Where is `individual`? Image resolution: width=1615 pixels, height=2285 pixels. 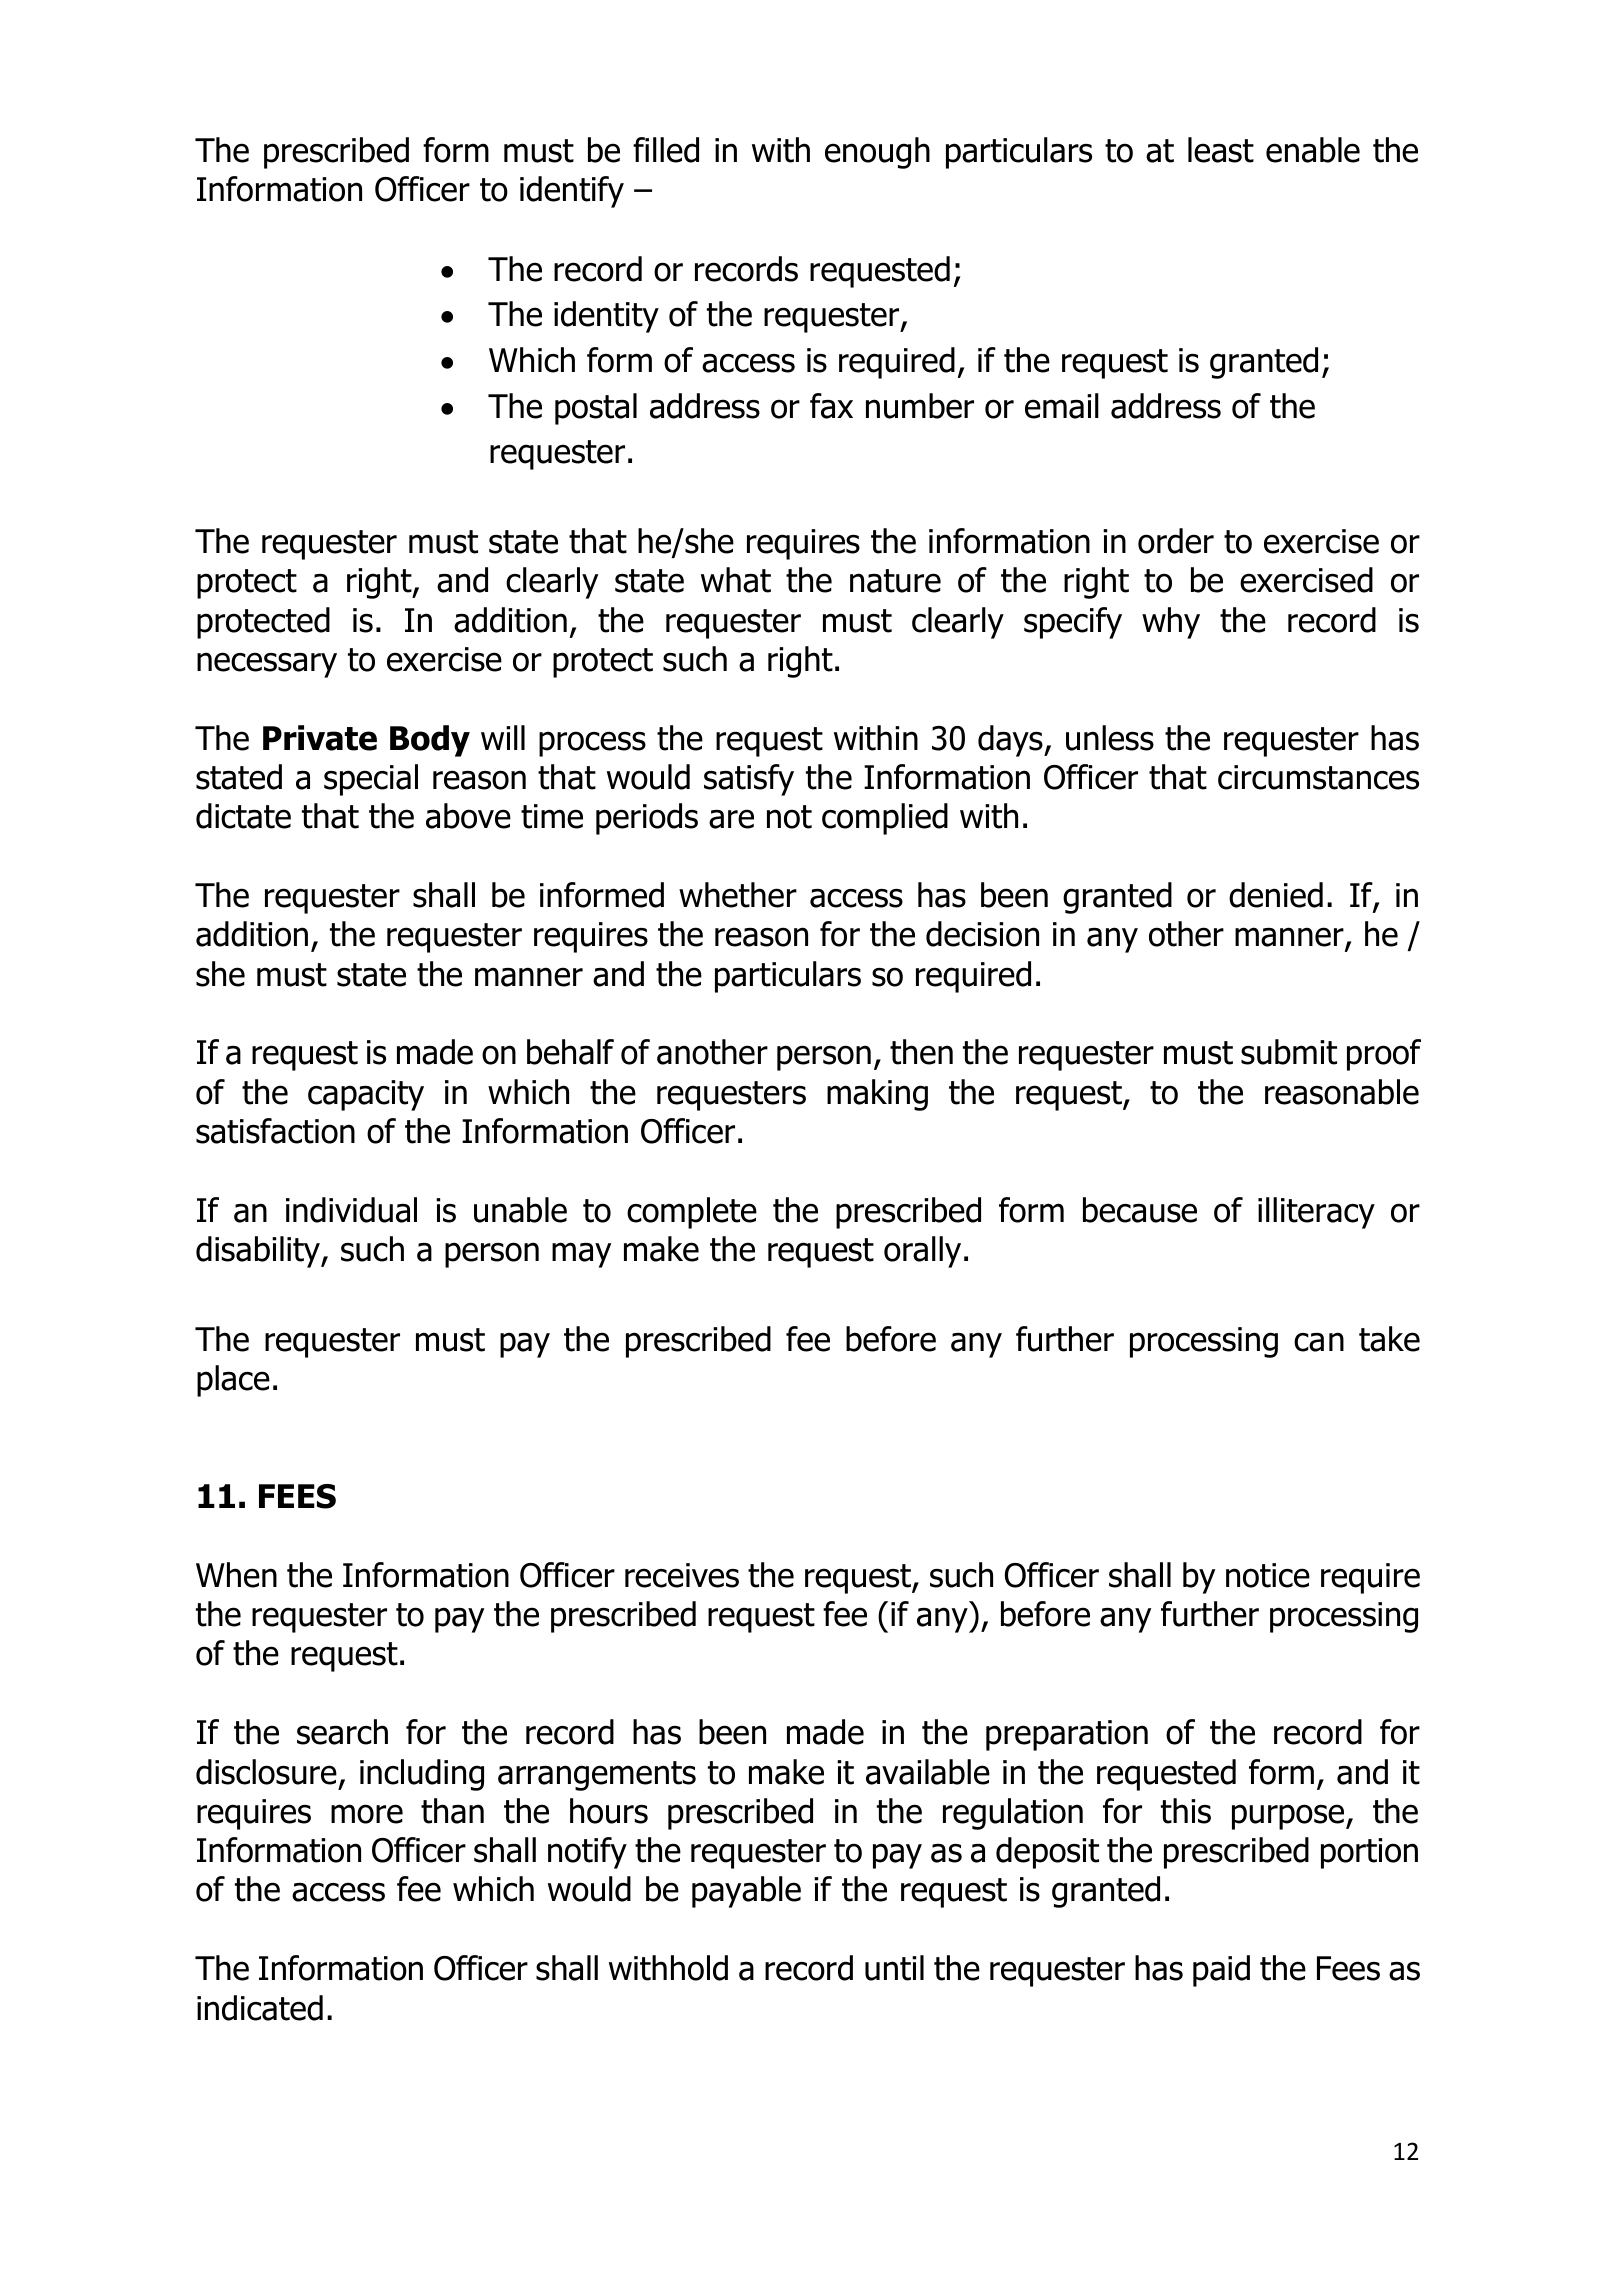
individual is located at coordinates (351, 1210).
